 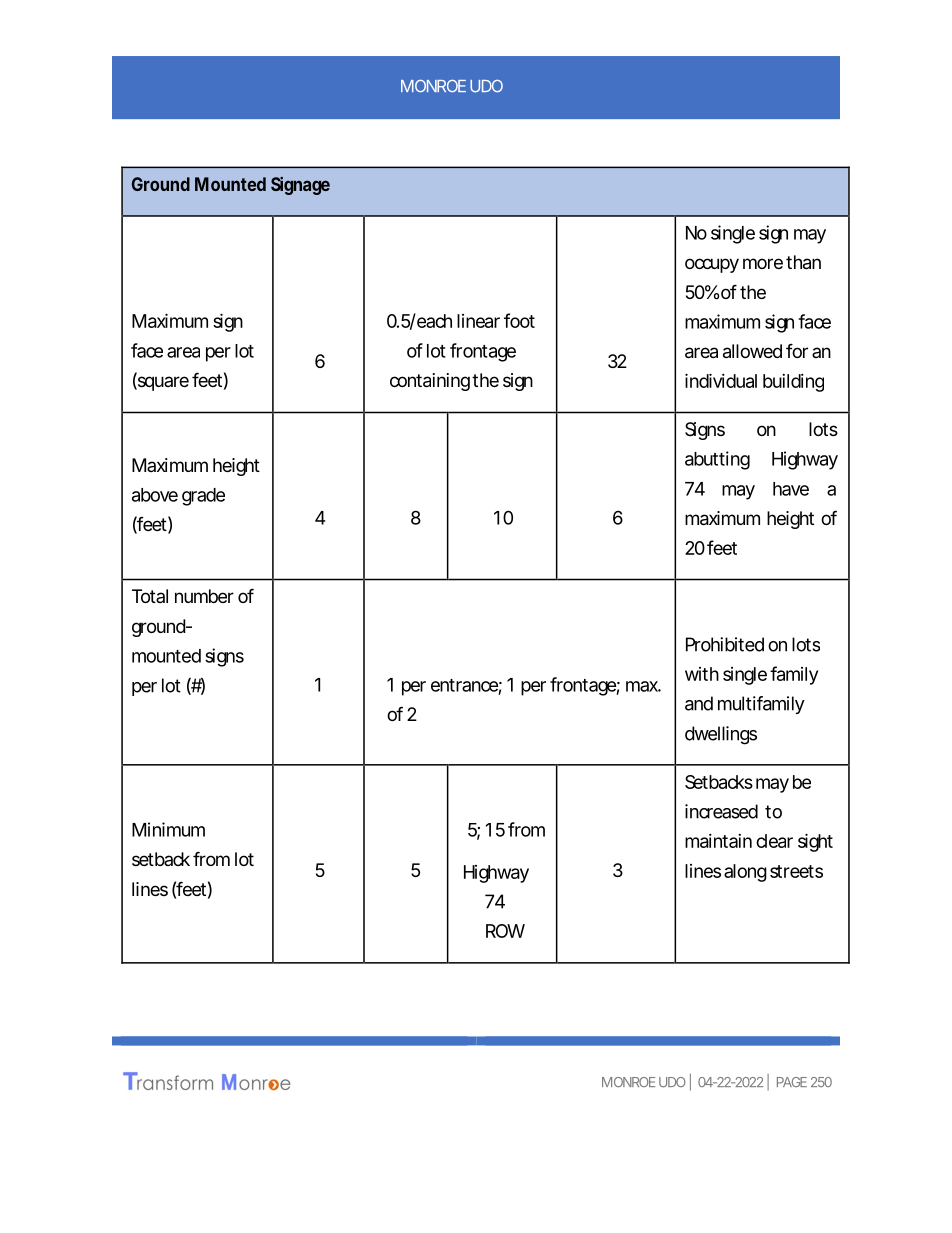 What do you see at coordinates (712, 265) in the page?
I see `occupy` at bounding box center [712, 265].
